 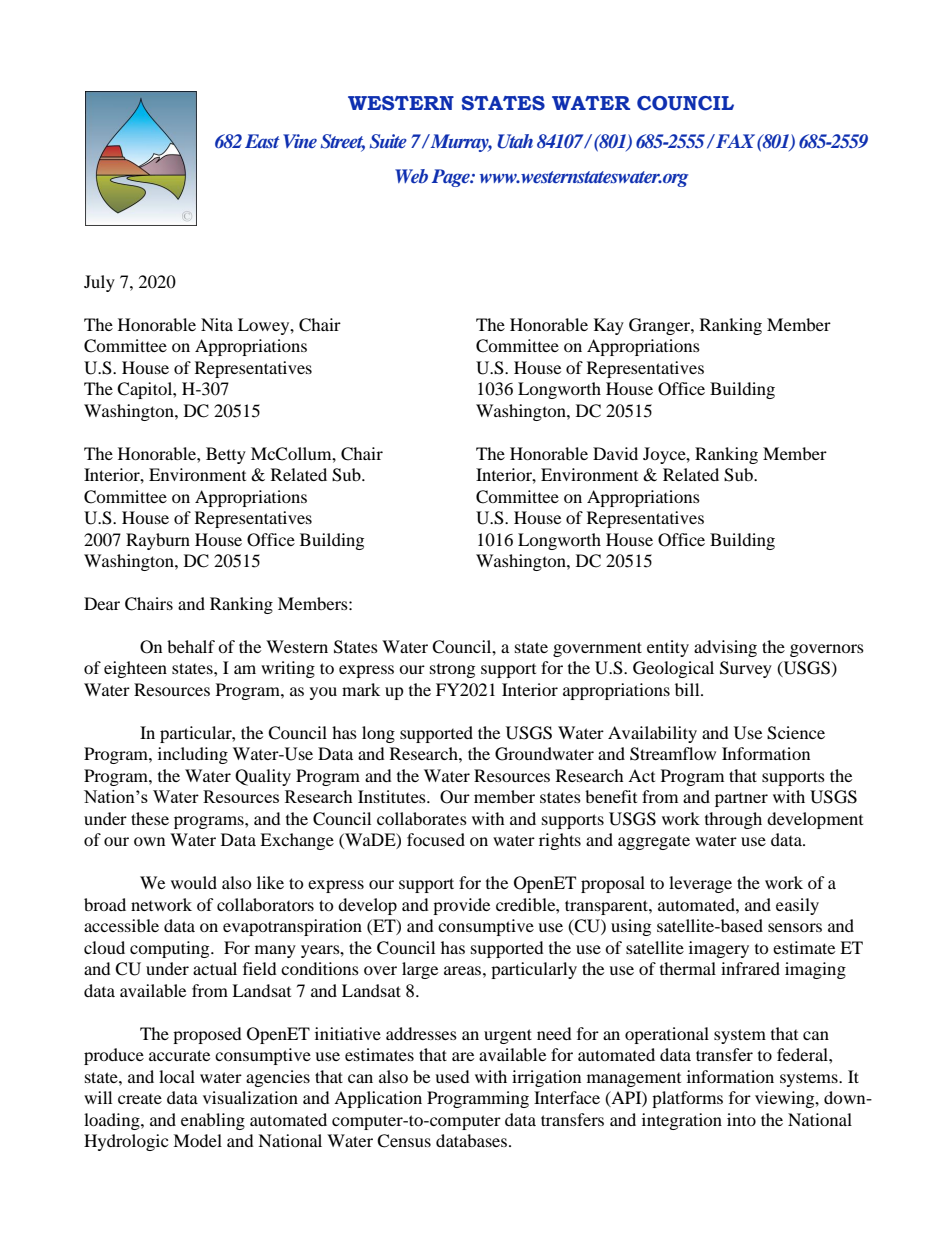 What do you see at coordinates (741, 800) in the screenshot?
I see `partner` at bounding box center [741, 800].
